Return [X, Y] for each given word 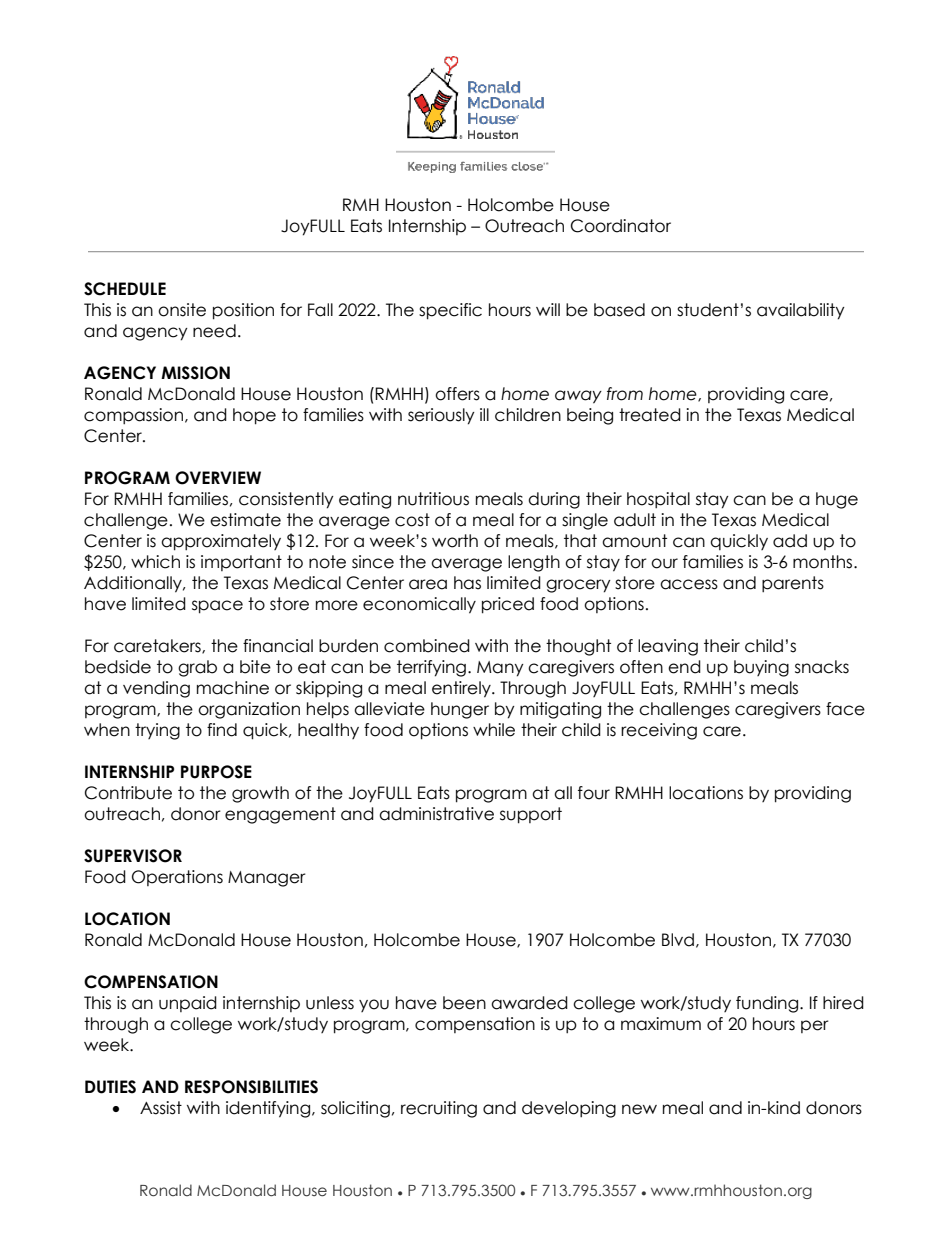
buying [761, 668]
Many [500, 669]
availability [801, 311]
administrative [436, 814]
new [639, 1109]
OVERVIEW [218, 478]
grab [197, 668]
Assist [161, 1108]
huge [837, 500]
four [594, 793]
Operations [177, 878]
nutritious [433, 499]
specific [450, 311]
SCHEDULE [125, 289]
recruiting [439, 1109]
